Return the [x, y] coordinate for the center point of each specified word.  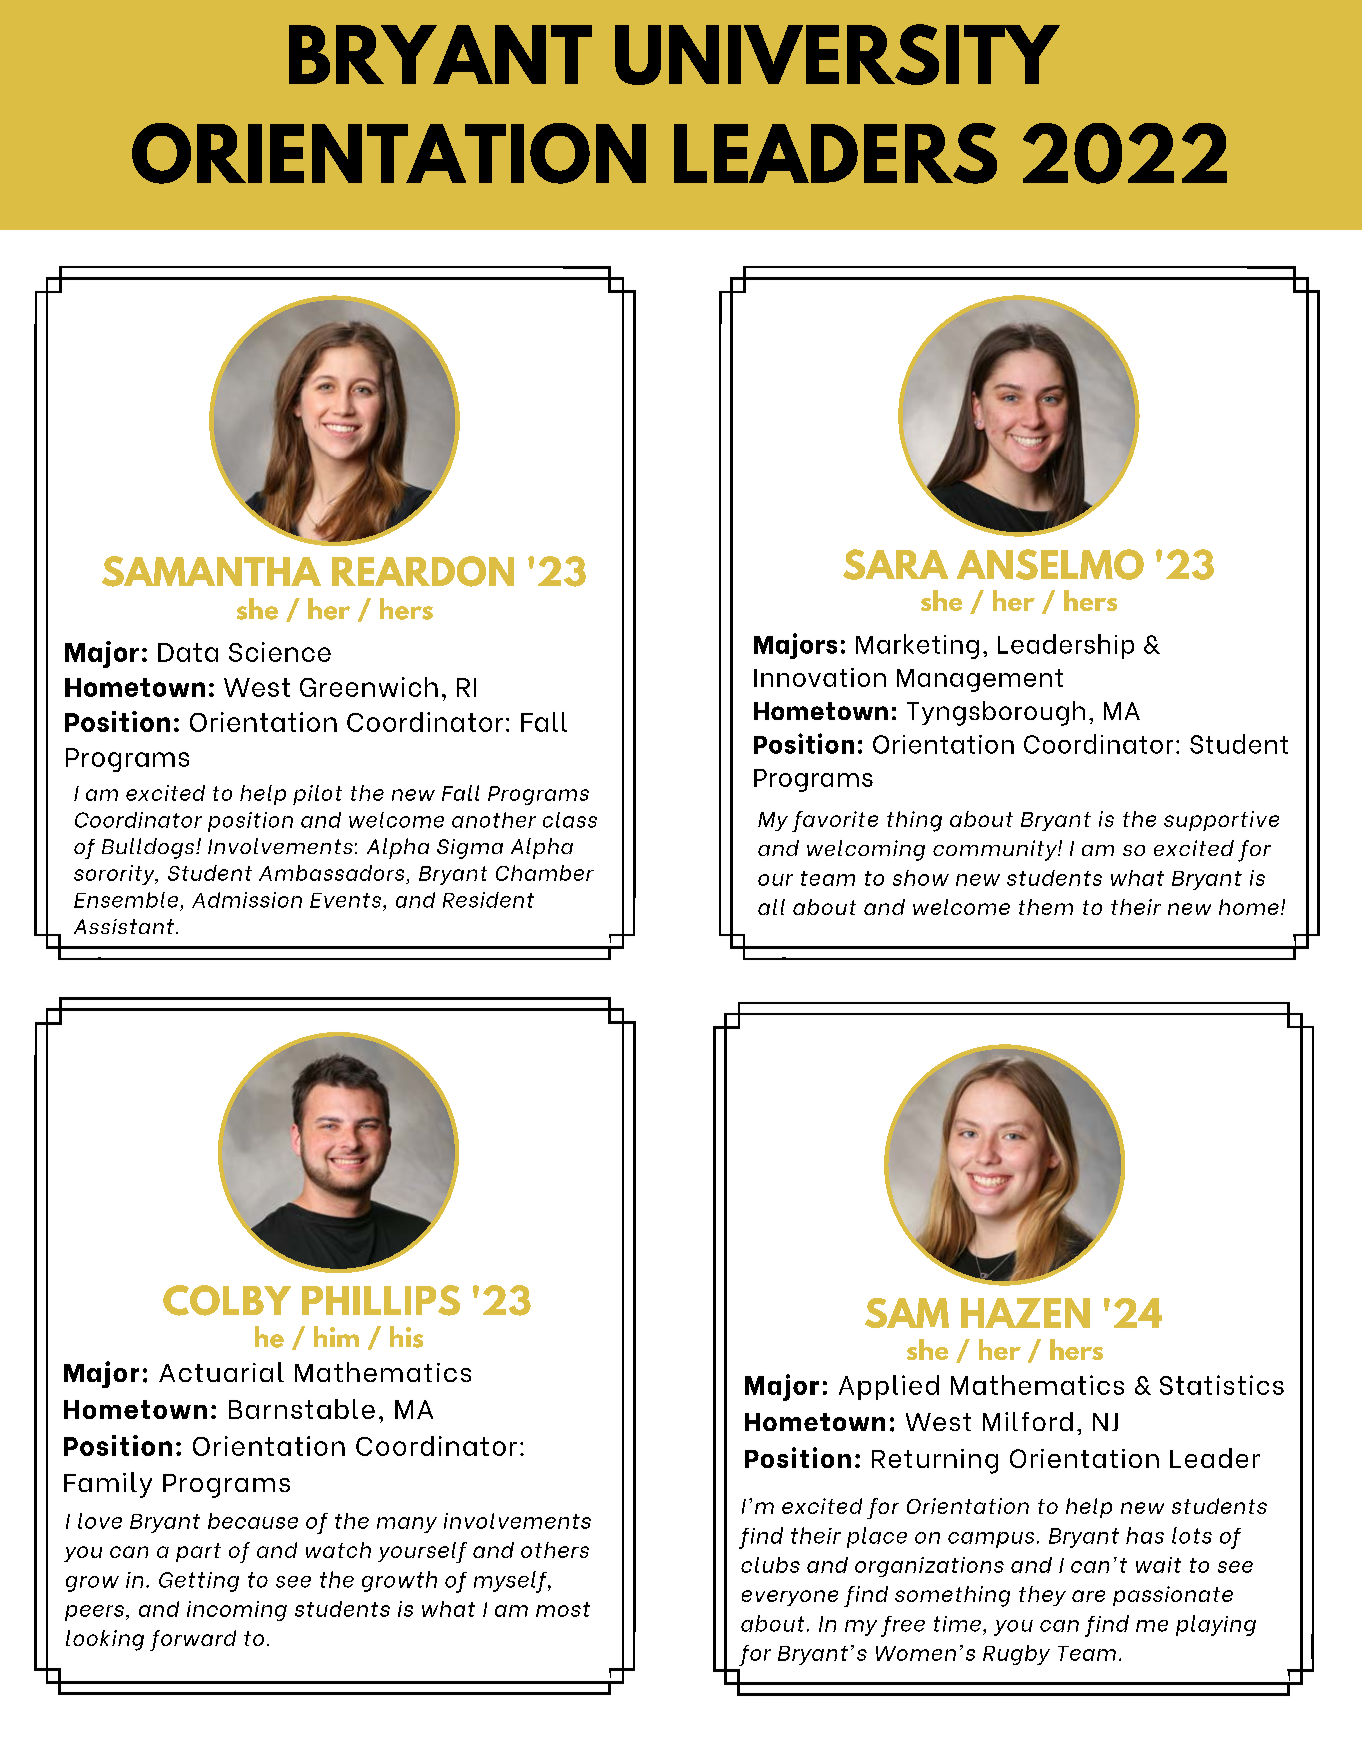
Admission [247, 900]
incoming [237, 1611]
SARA [895, 564]
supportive [1221, 821]
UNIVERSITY [837, 54]
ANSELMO [1050, 564]
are [1088, 1596]
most [563, 1609]
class [570, 820]
